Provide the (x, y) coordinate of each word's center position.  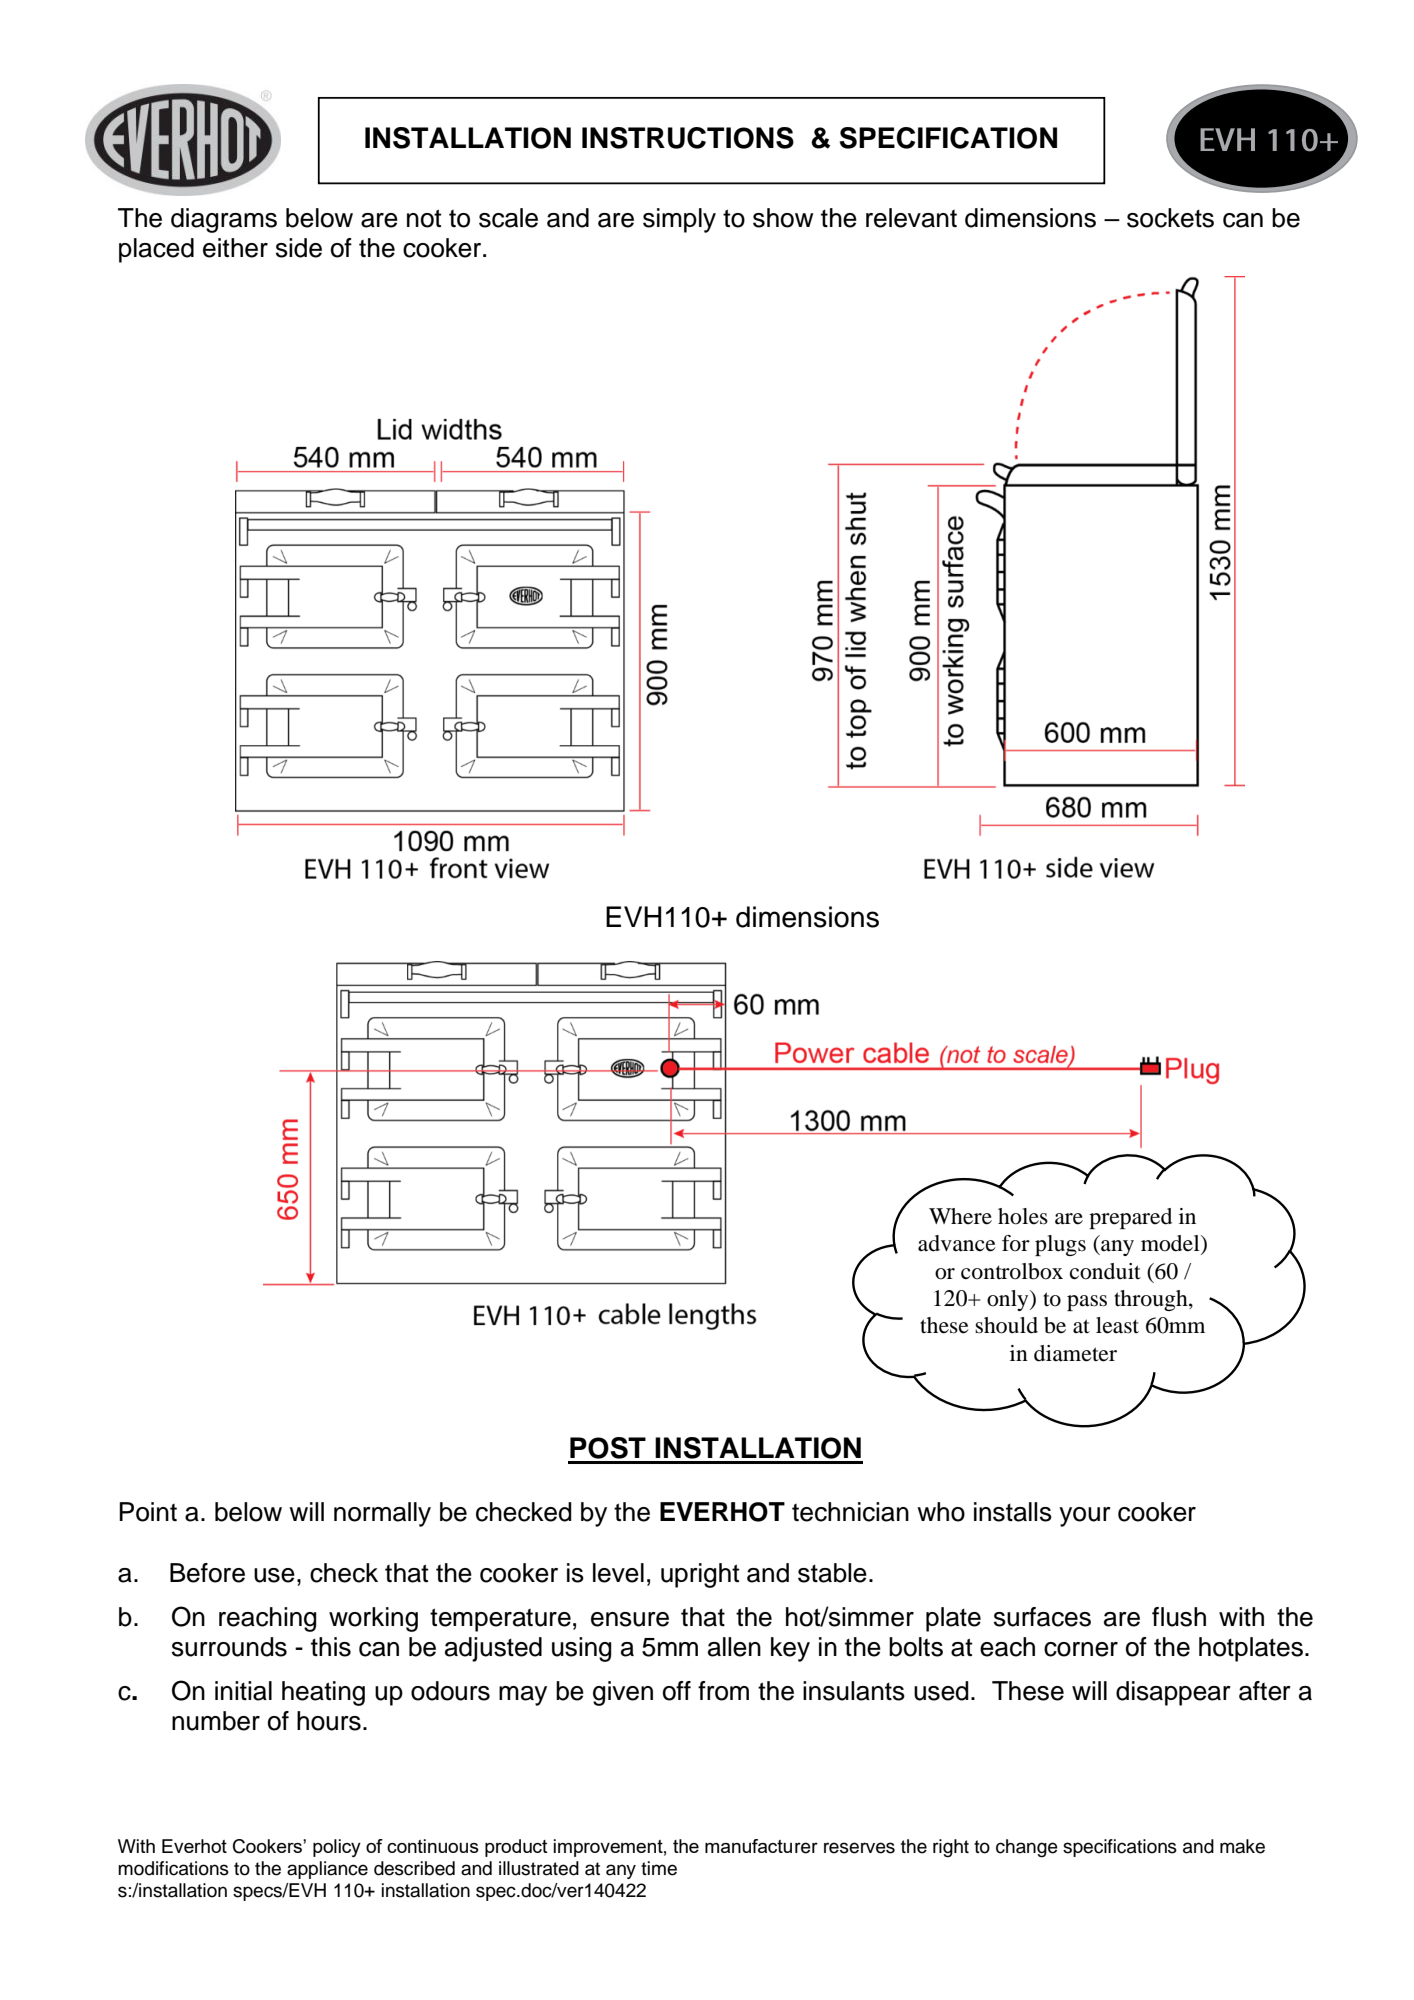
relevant (911, 218)
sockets (1170, 218)
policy (337, 1848)
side (299, 248)
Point (148, 1512)
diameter (1075, 1353)
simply (679, 220)
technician (850, 1512)
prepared (1130, 1218)
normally (382, 1514)
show (783, 218)
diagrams (224, 220)
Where (960, 1216)
